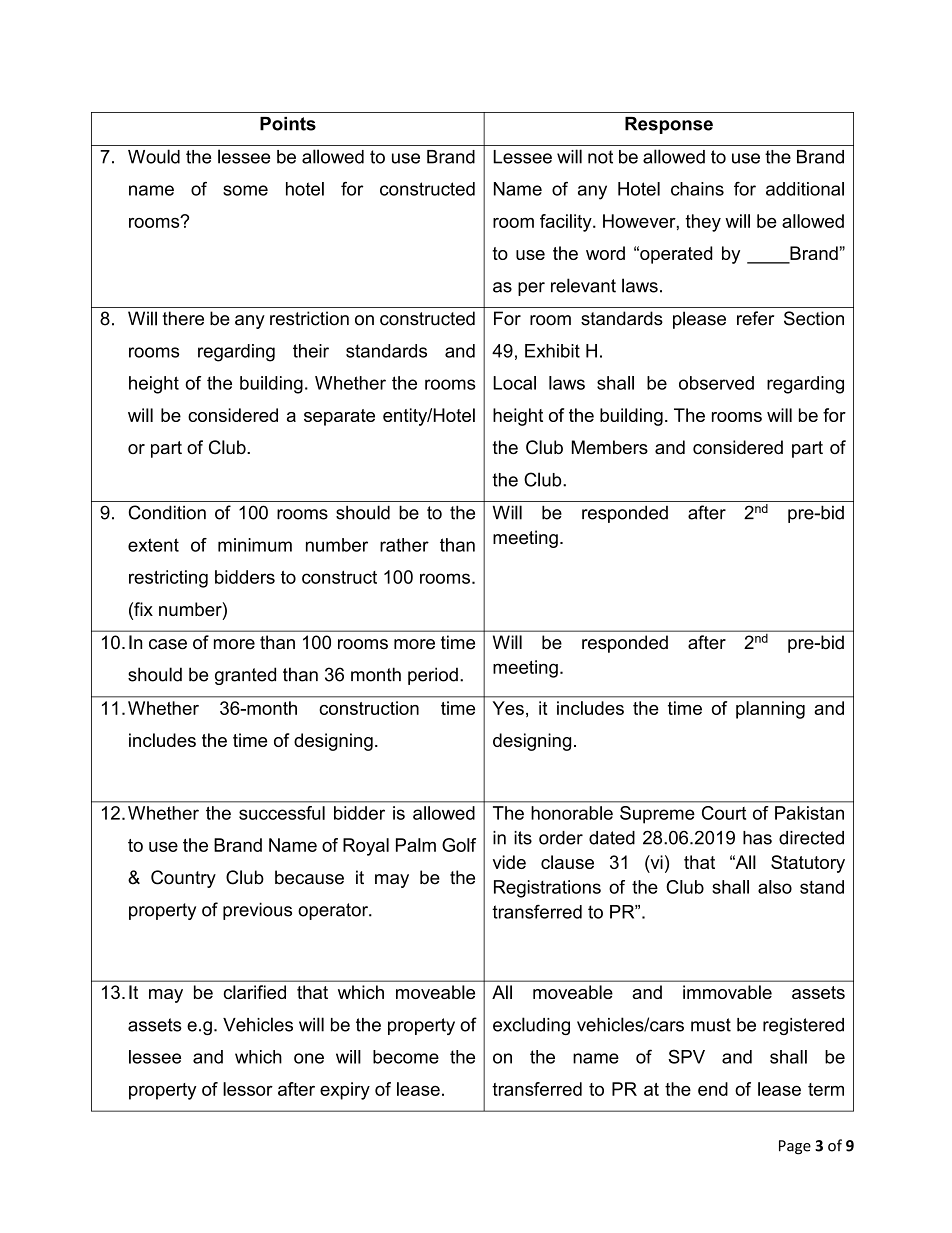  What do you see at coordinates (406, 1057) in the image?
I see `become` at bounding box center [406, 1057].
